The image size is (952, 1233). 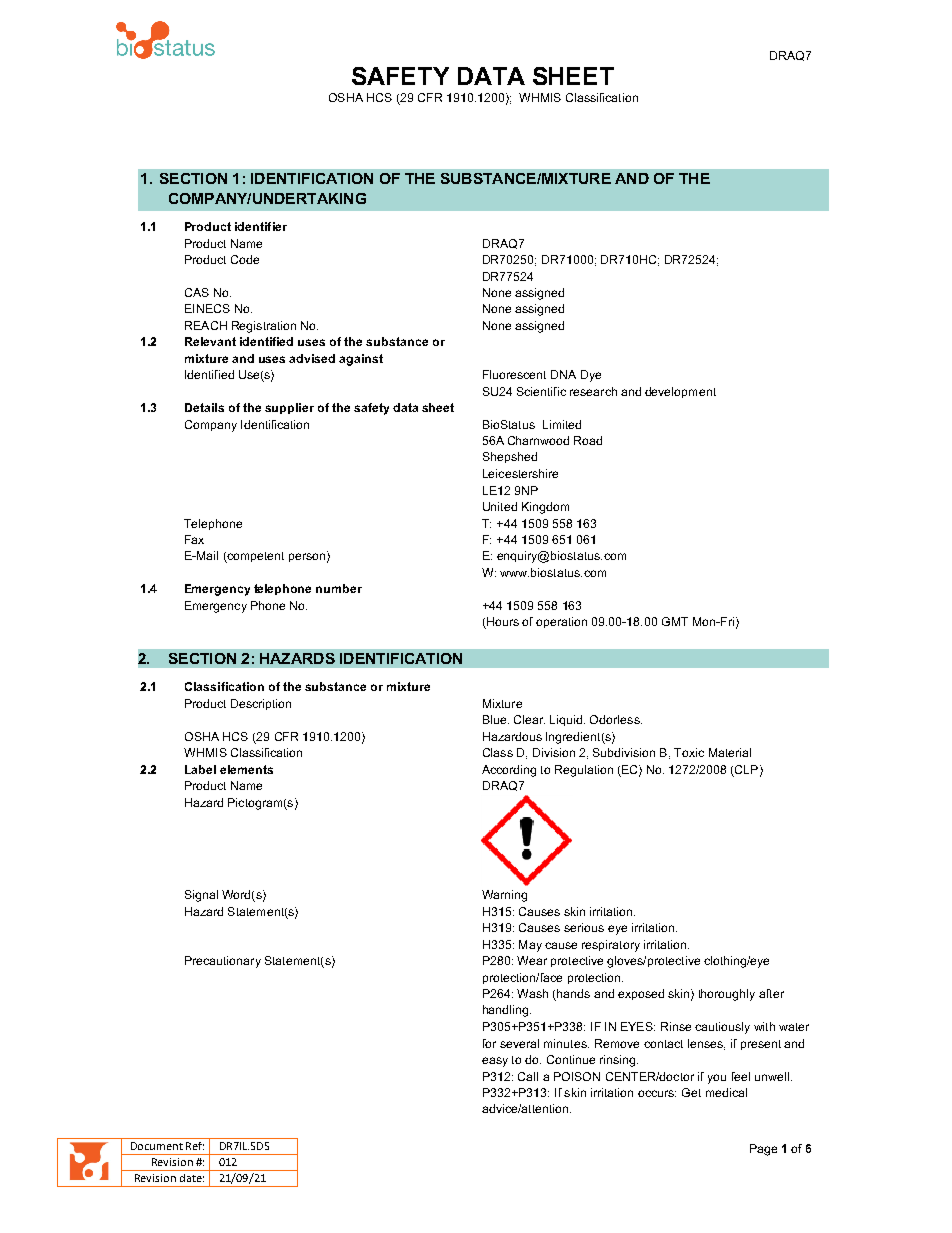 What do you see at coordinates (514, 374) in the page?
I see `Fluorescent` at bounding box center [514, 374].
